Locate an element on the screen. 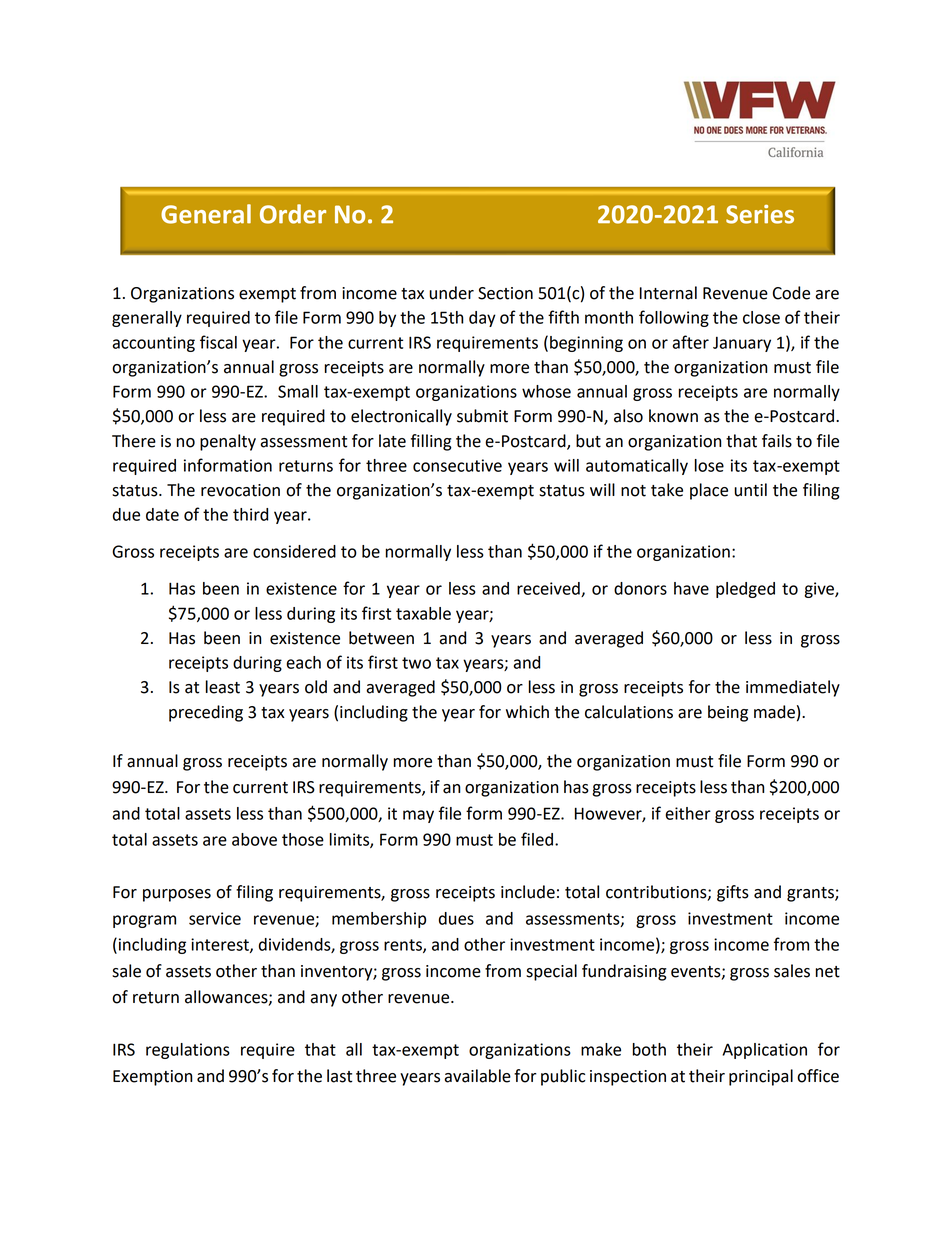  above is located at coordinates (254, 839).
